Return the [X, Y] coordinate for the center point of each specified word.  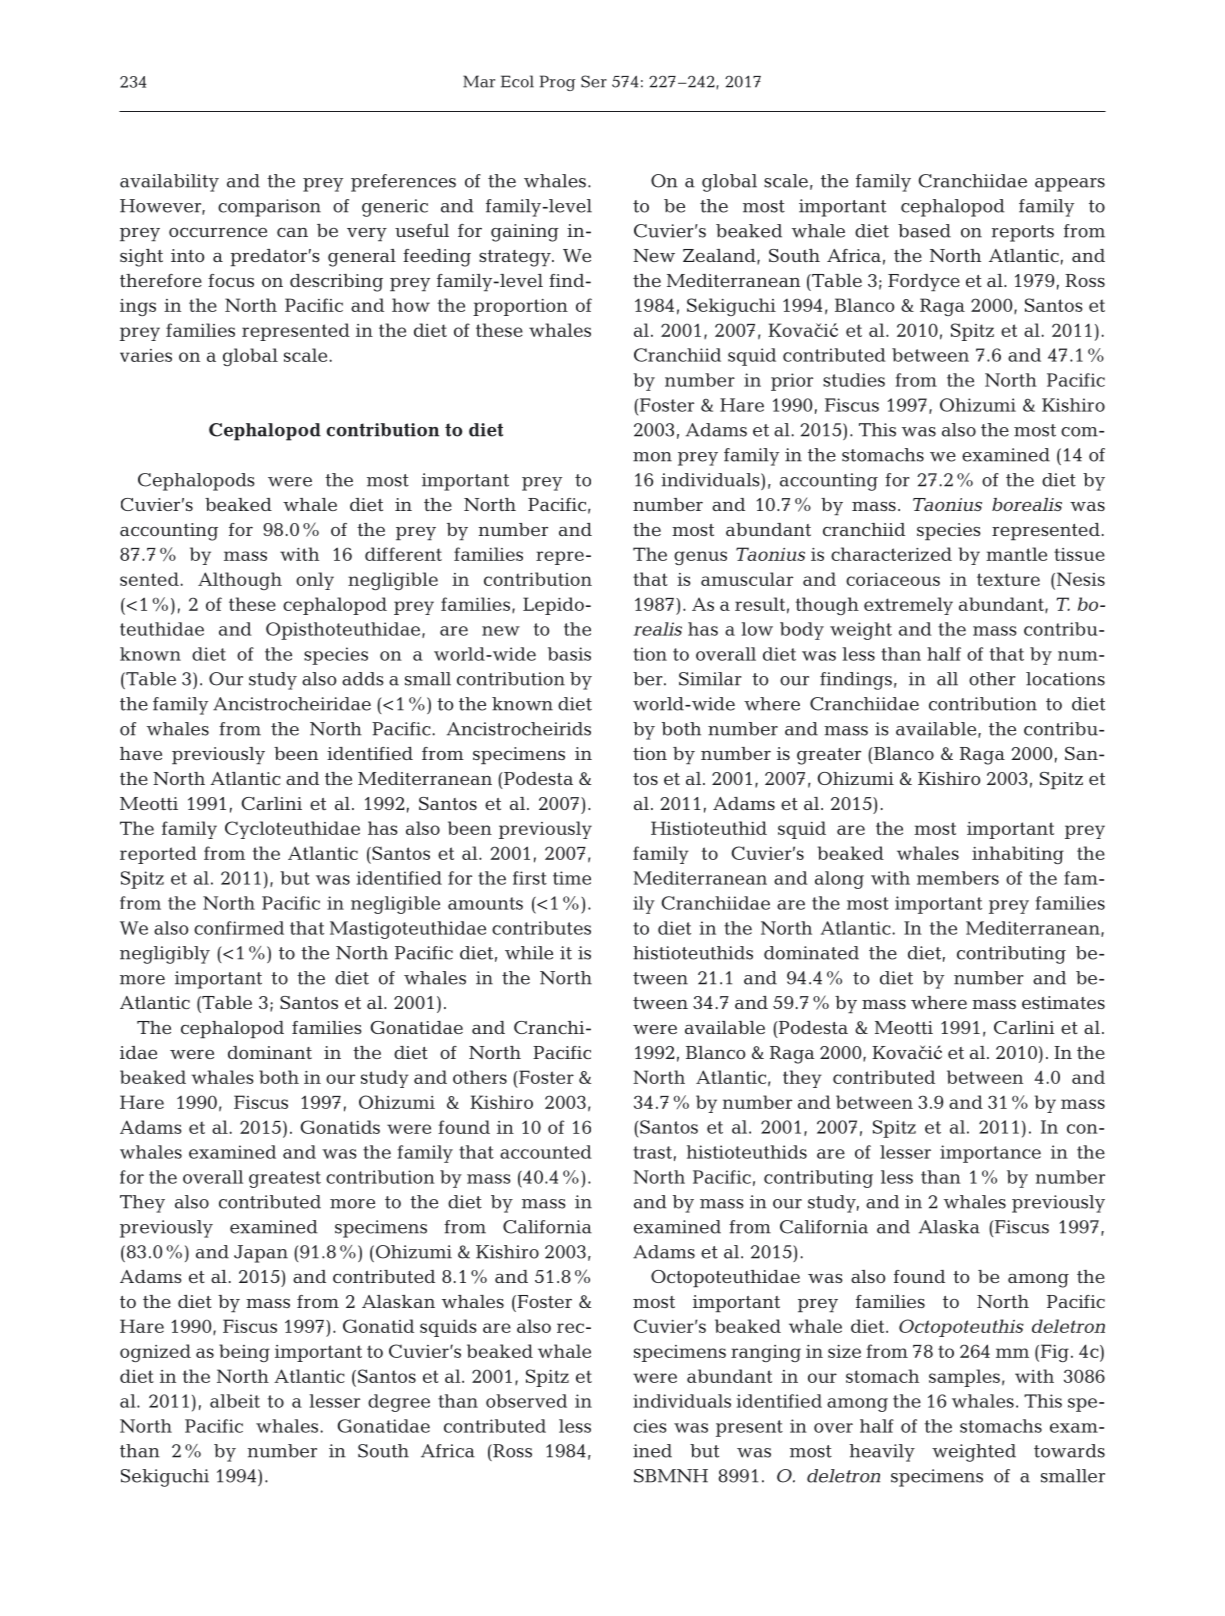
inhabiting [1018, 855]
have [141, 753]
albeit [235, 1401]
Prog [558, 83]
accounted [546, 1152]
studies [854, 380]
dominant [270, 1052]
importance [990, 1154]
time [572, 878]
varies [146, 355]
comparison [269, 208]
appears [1070, 185]
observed [526, 1401]
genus [700, 558]
